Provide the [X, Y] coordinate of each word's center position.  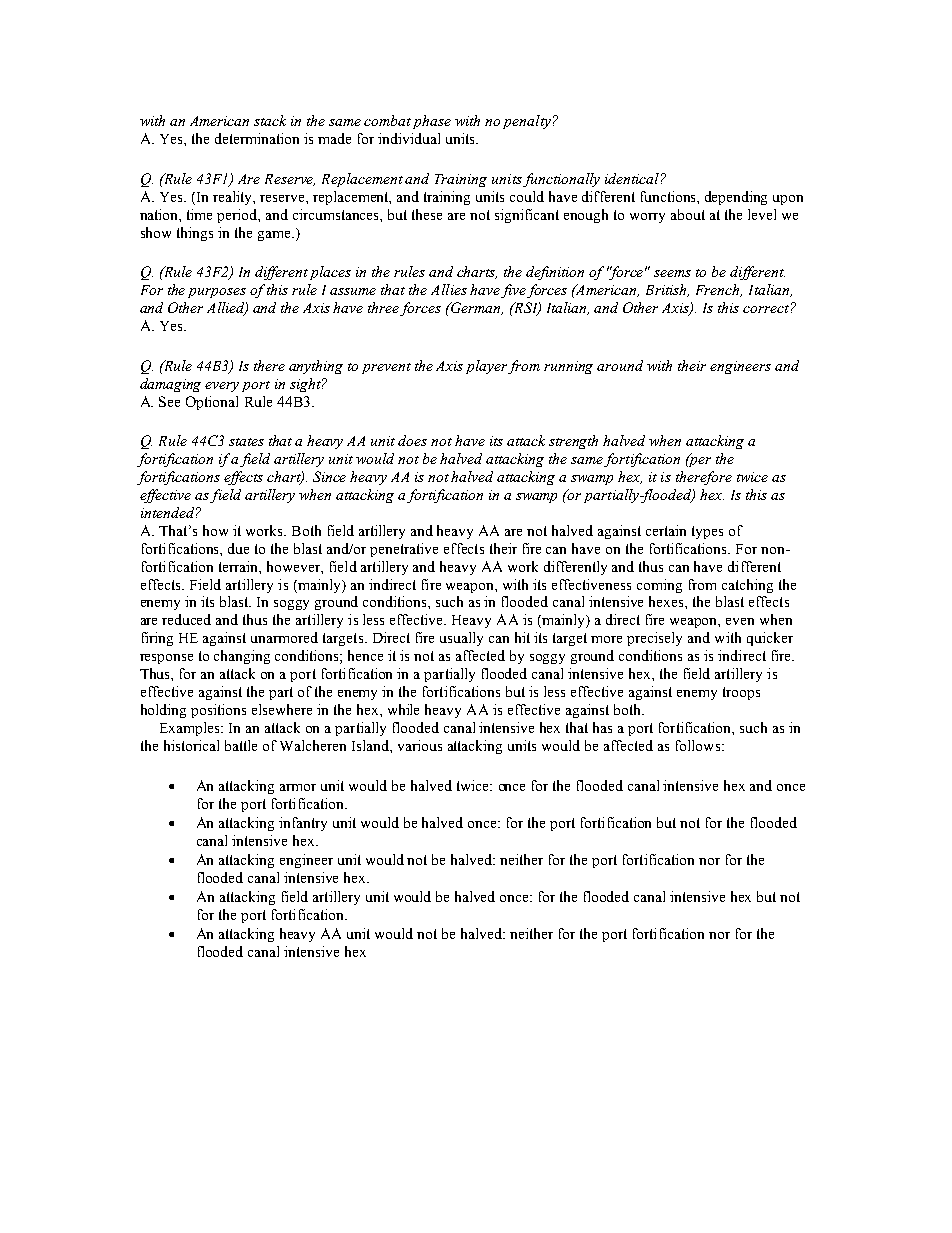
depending [736, 198]
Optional [212, 403]
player [487, 367]
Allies [449, 289]
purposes [217, 293]
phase [432, 122]
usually [461, 639]
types [707, 532]
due [238, 548]
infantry [303, 824]
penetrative [404, 550]
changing [242, 657]
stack [270, 120]
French [719, 290]
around [620, 365]
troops [741, 693]
